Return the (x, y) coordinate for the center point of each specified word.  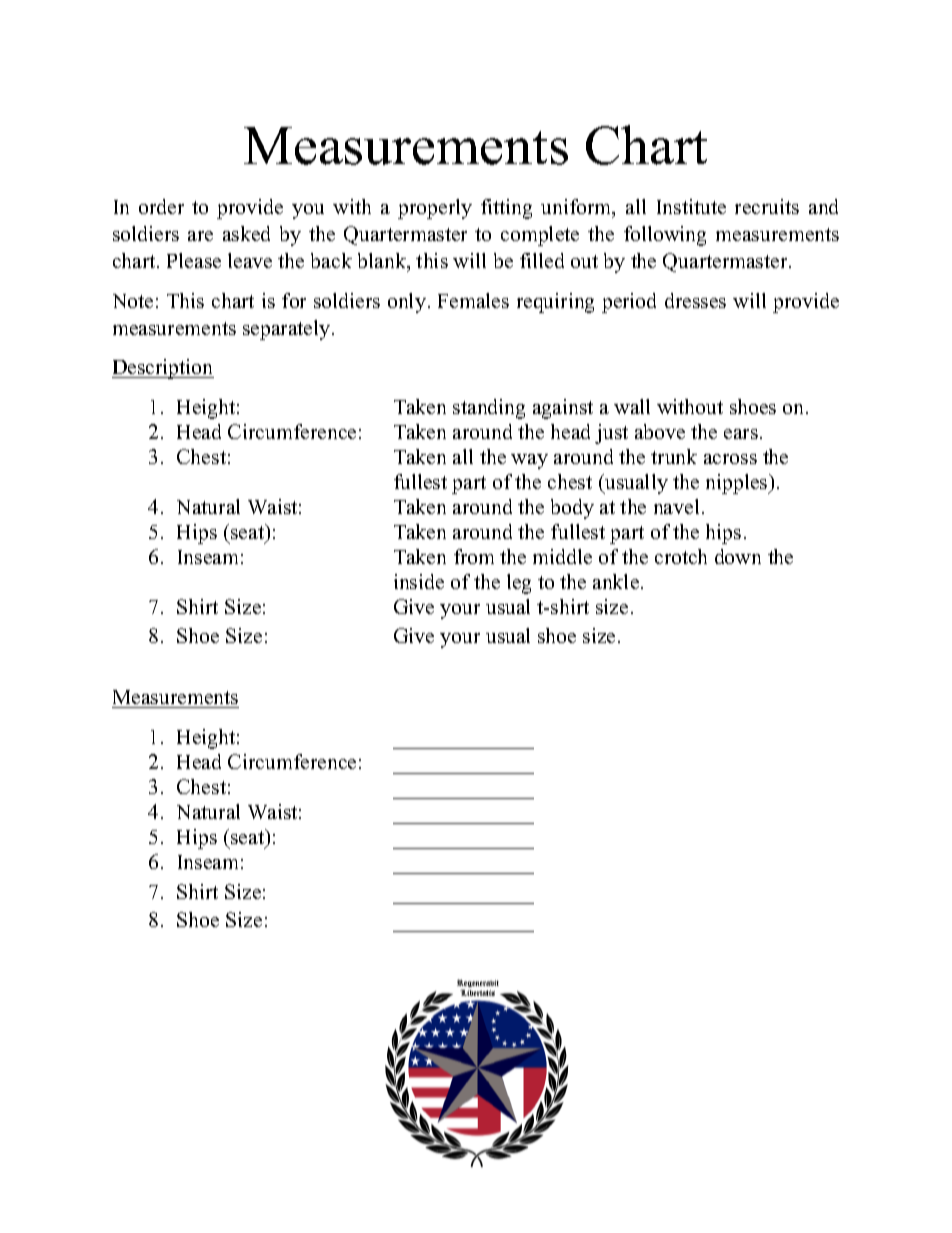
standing (489, 409)
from (474, 556)
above (660, 431)
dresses (695, 300)
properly (435, 209)
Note (133, 301)
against (563, 409)
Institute (691, 206)
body (572, 509)
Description (163, 369)
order (161, 206)
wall (632, 406)
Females (473, 300)
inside (419, 581)
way (529, 461)
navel (676, 506)
